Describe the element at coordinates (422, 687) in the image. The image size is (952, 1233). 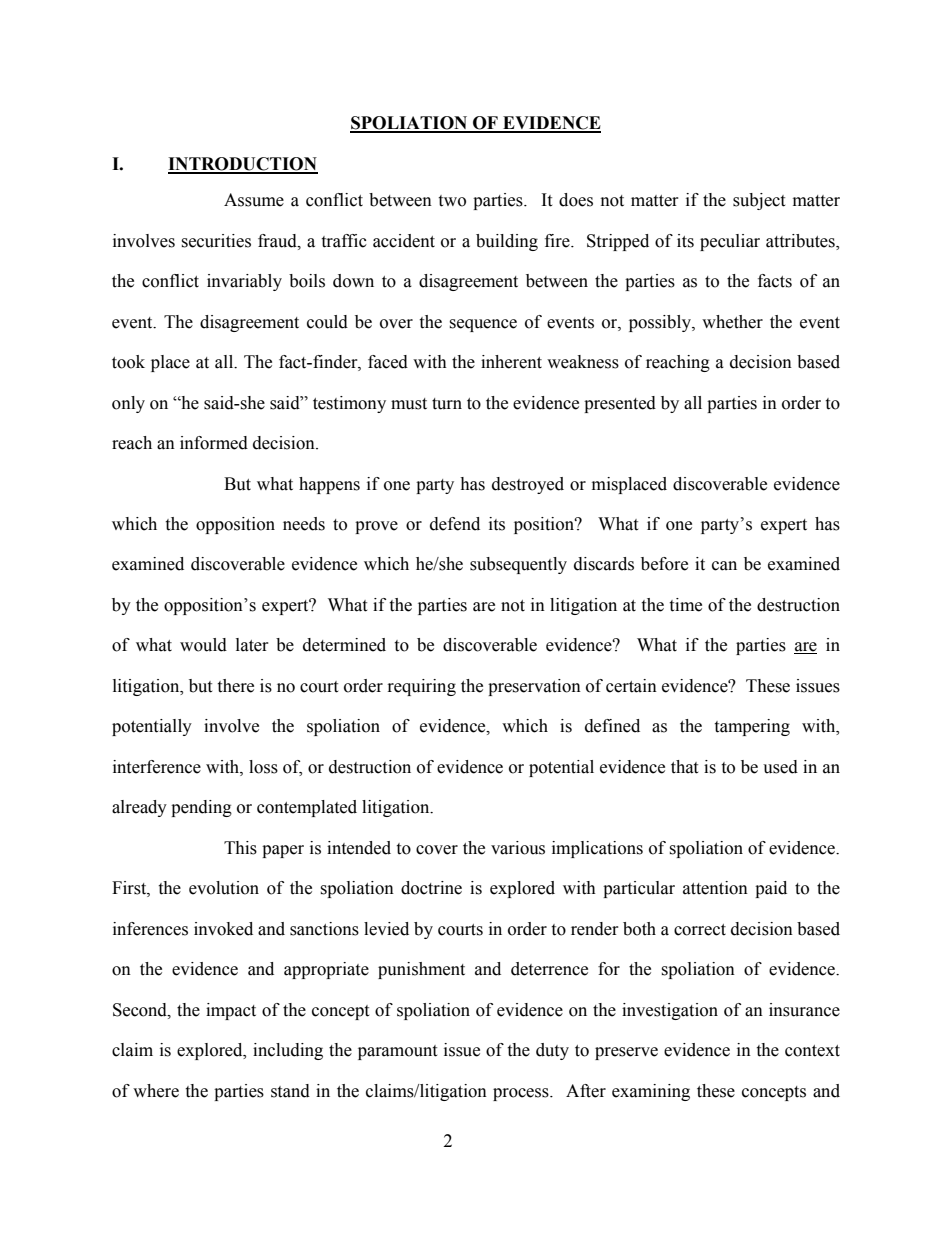
I see `requiring` at that location.
